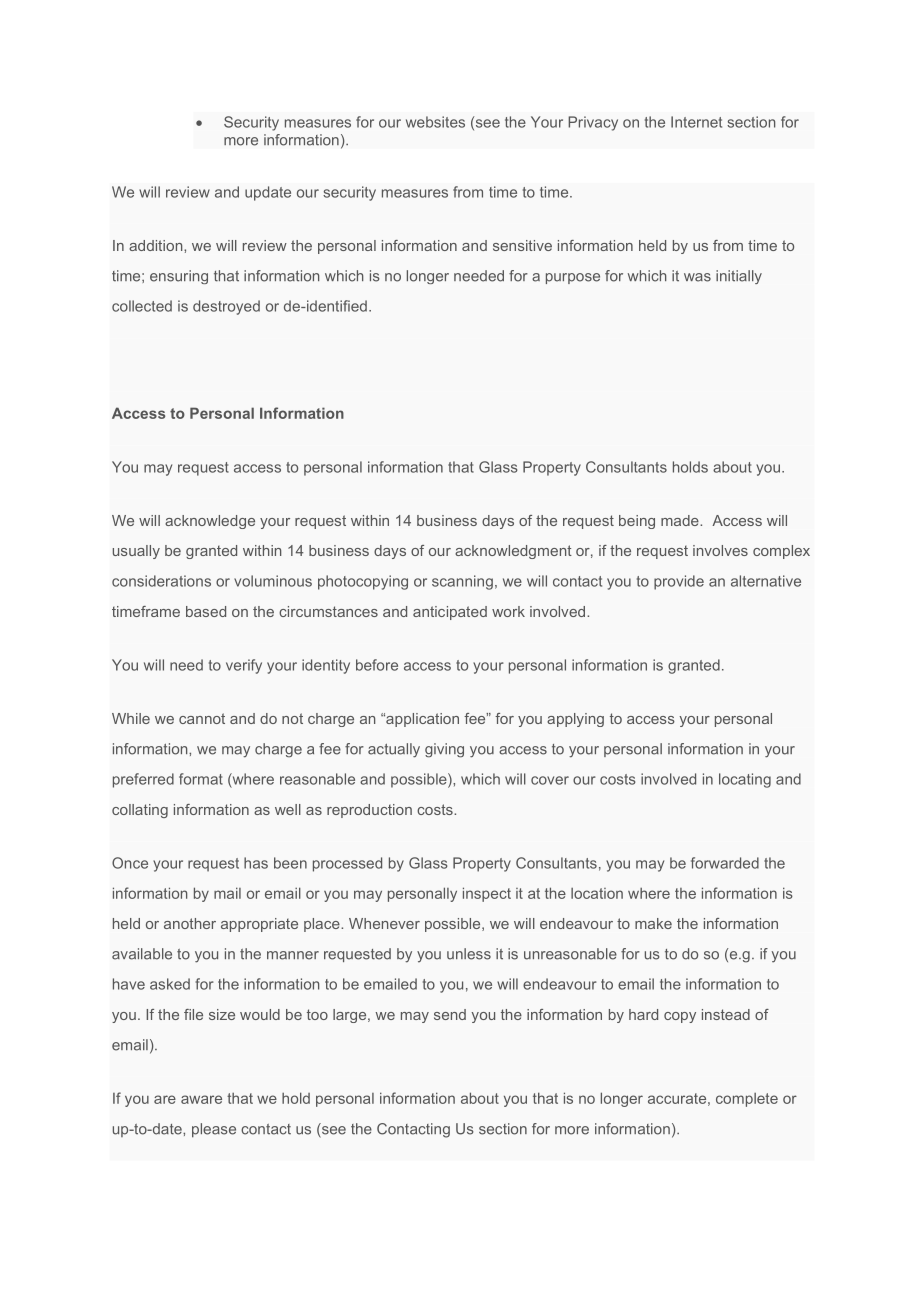 The width and height of the screenshot is (924, 1308). Describe the element at coordinates (143, 780) in the screenshot. I see `preferred` at that location.
